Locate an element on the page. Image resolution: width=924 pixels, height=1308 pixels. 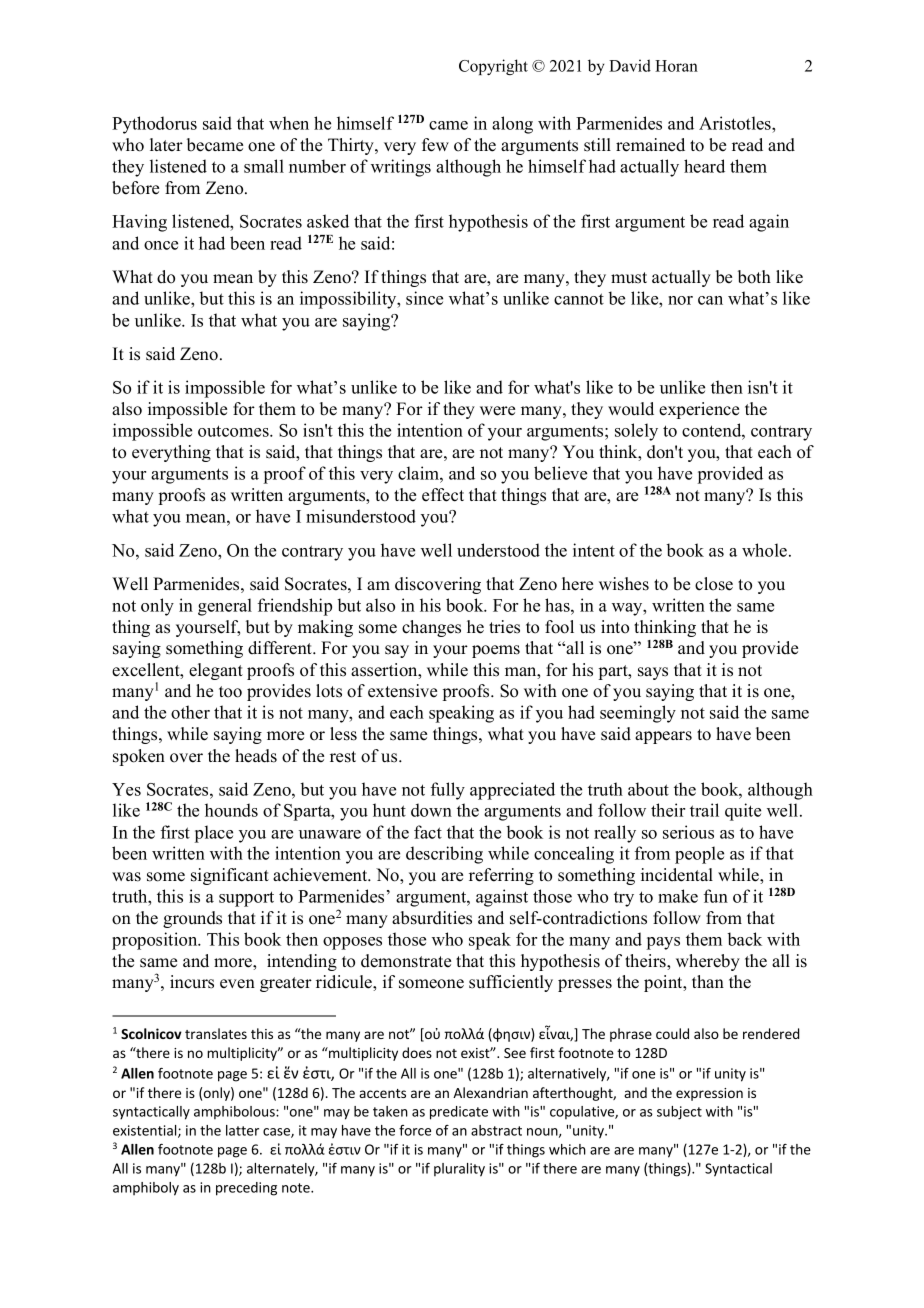
later is located at coordinates (166, 145).
